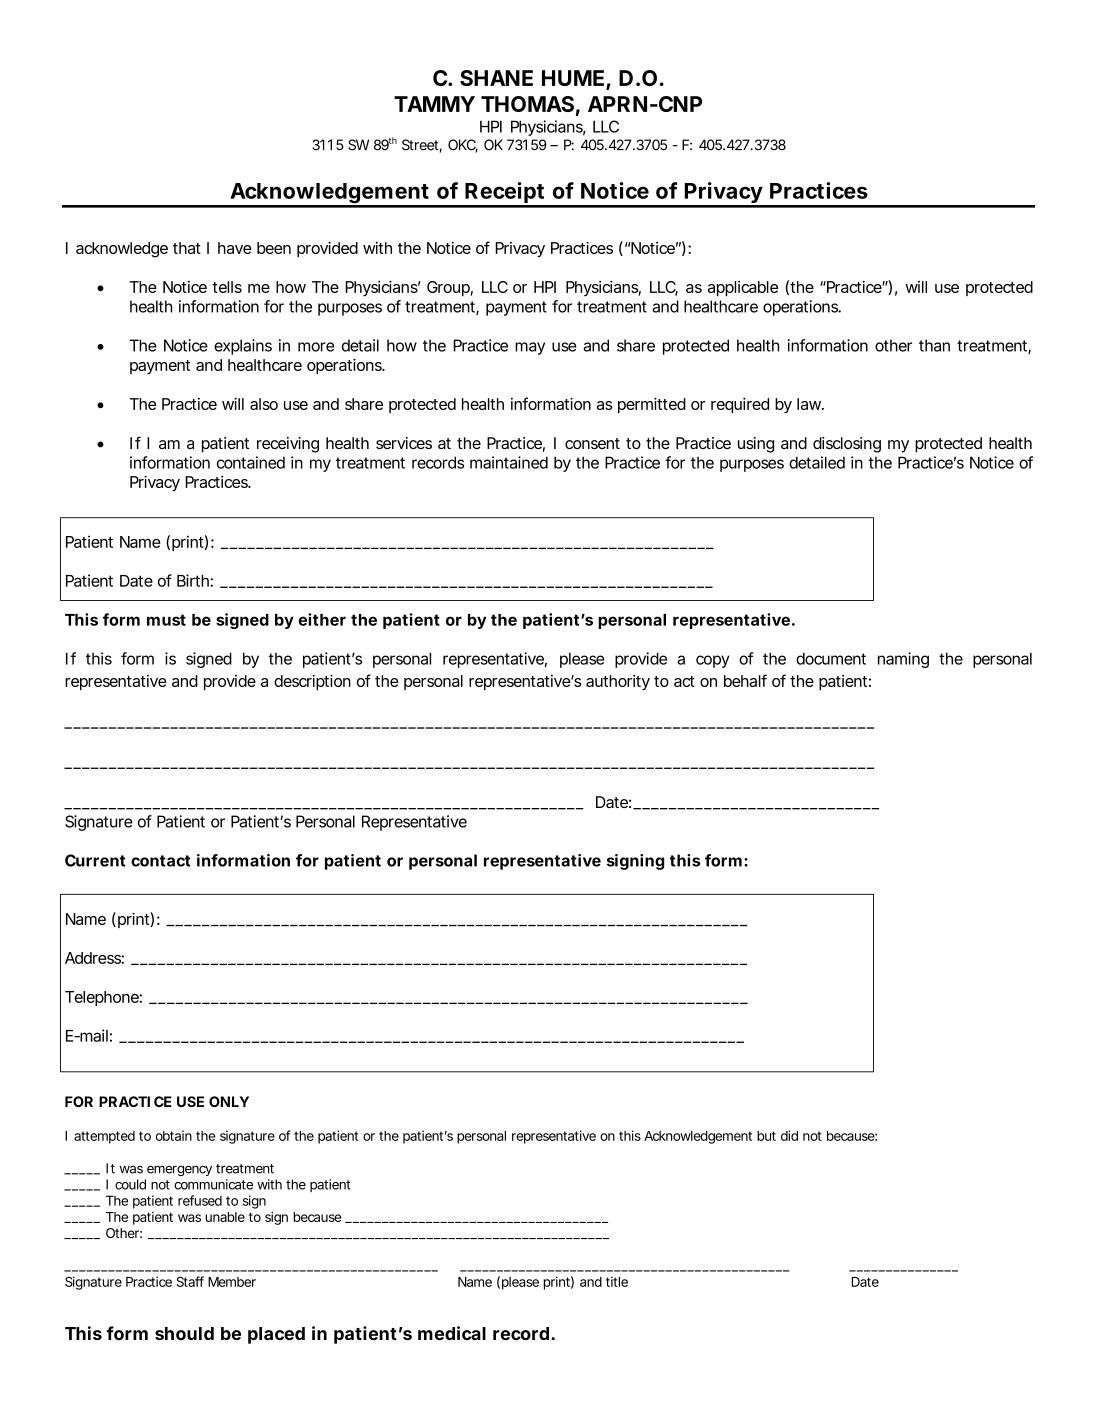 This screenshot has height=1420, width=1097. What do you see at coordinates (190, 1281) in the screenshot?
I see `Staff` at bounding box center [190, 1281].
